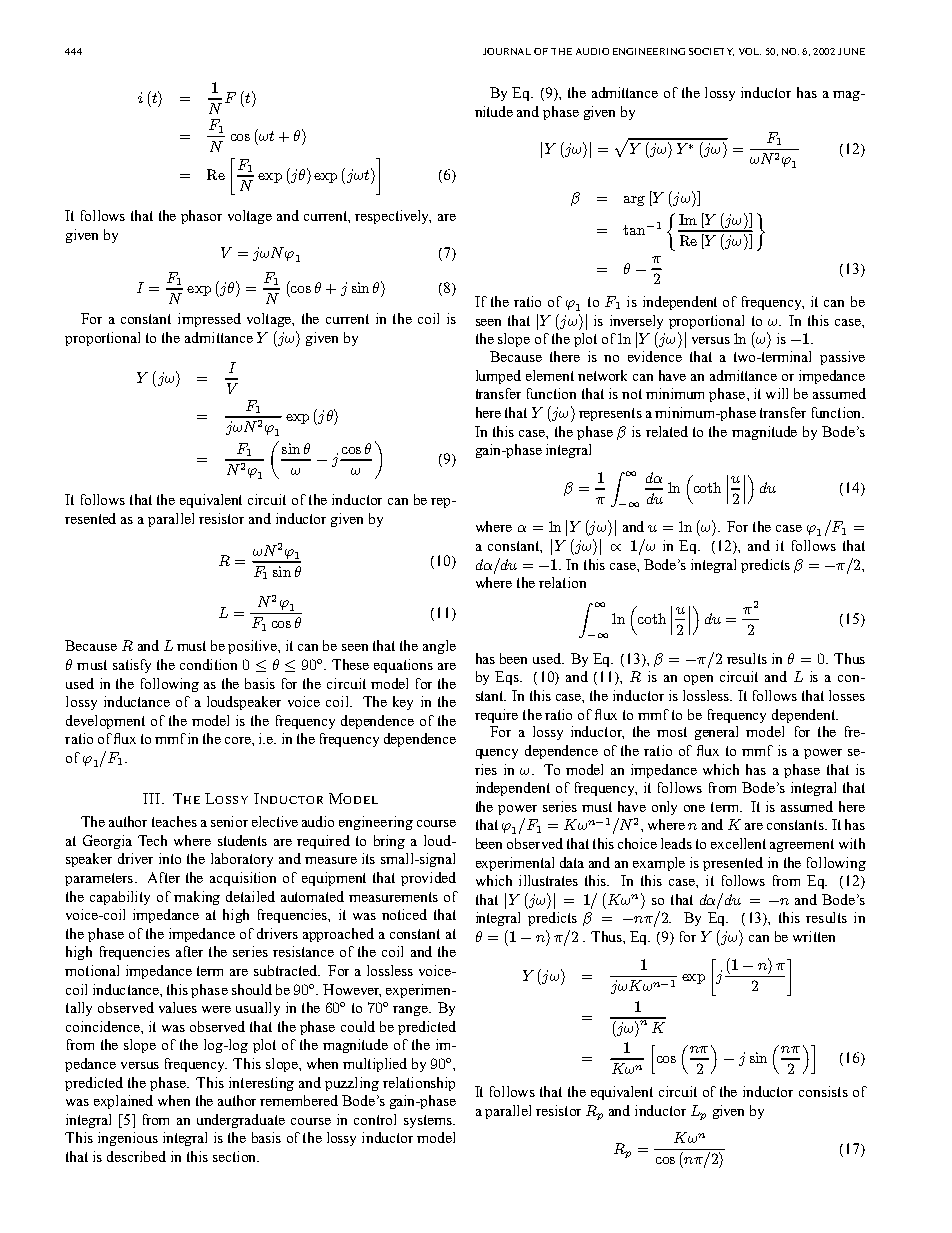 This image has width=952, height=1233. I want to click on undergraduate, so click(241, 1121).
